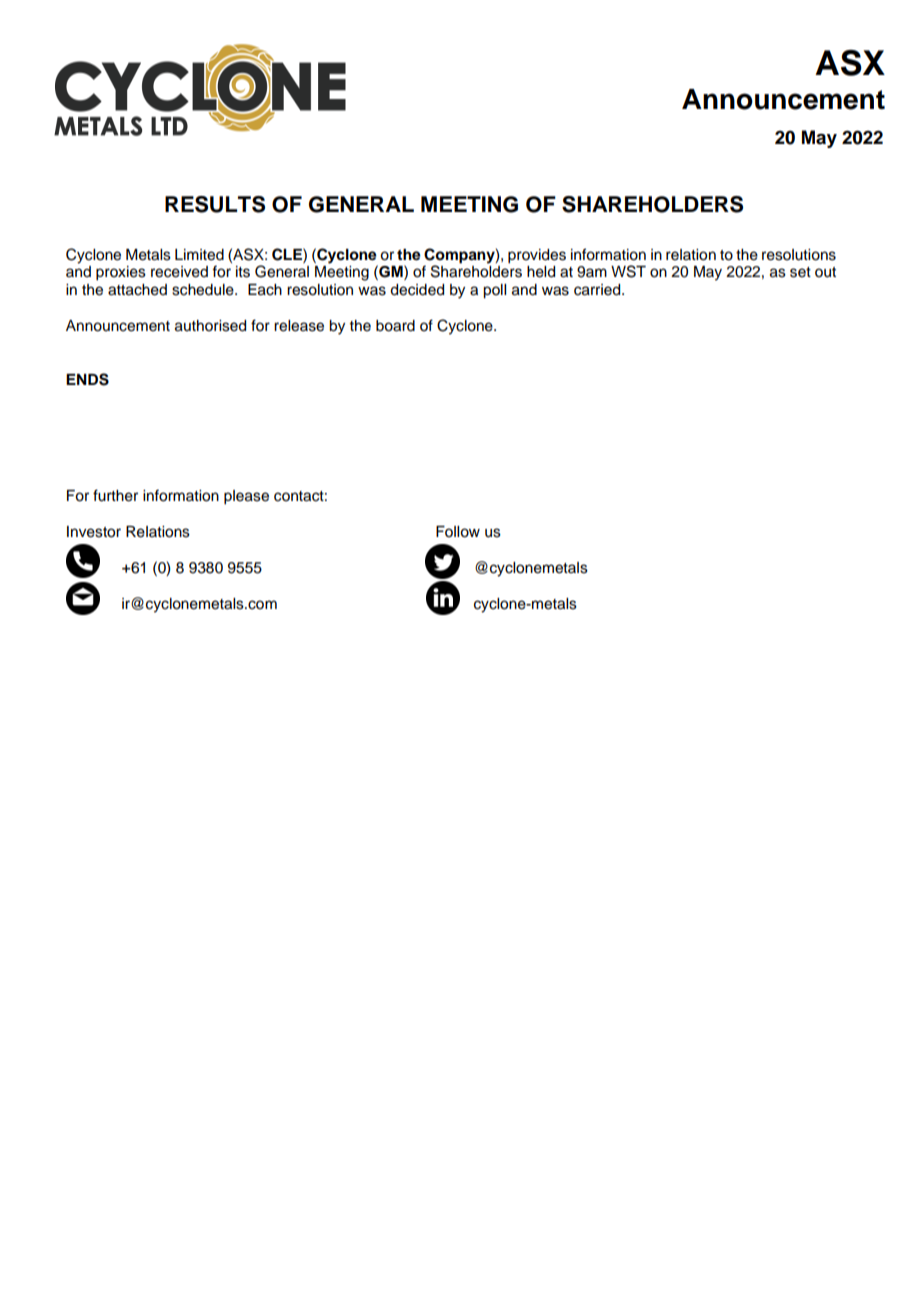 Image resolution: width=924 pixels, height=1309 pixels. What do you see at coordinates (537, 256) in the screenshot?
I see `provides` at bounding box center [537, 256].
